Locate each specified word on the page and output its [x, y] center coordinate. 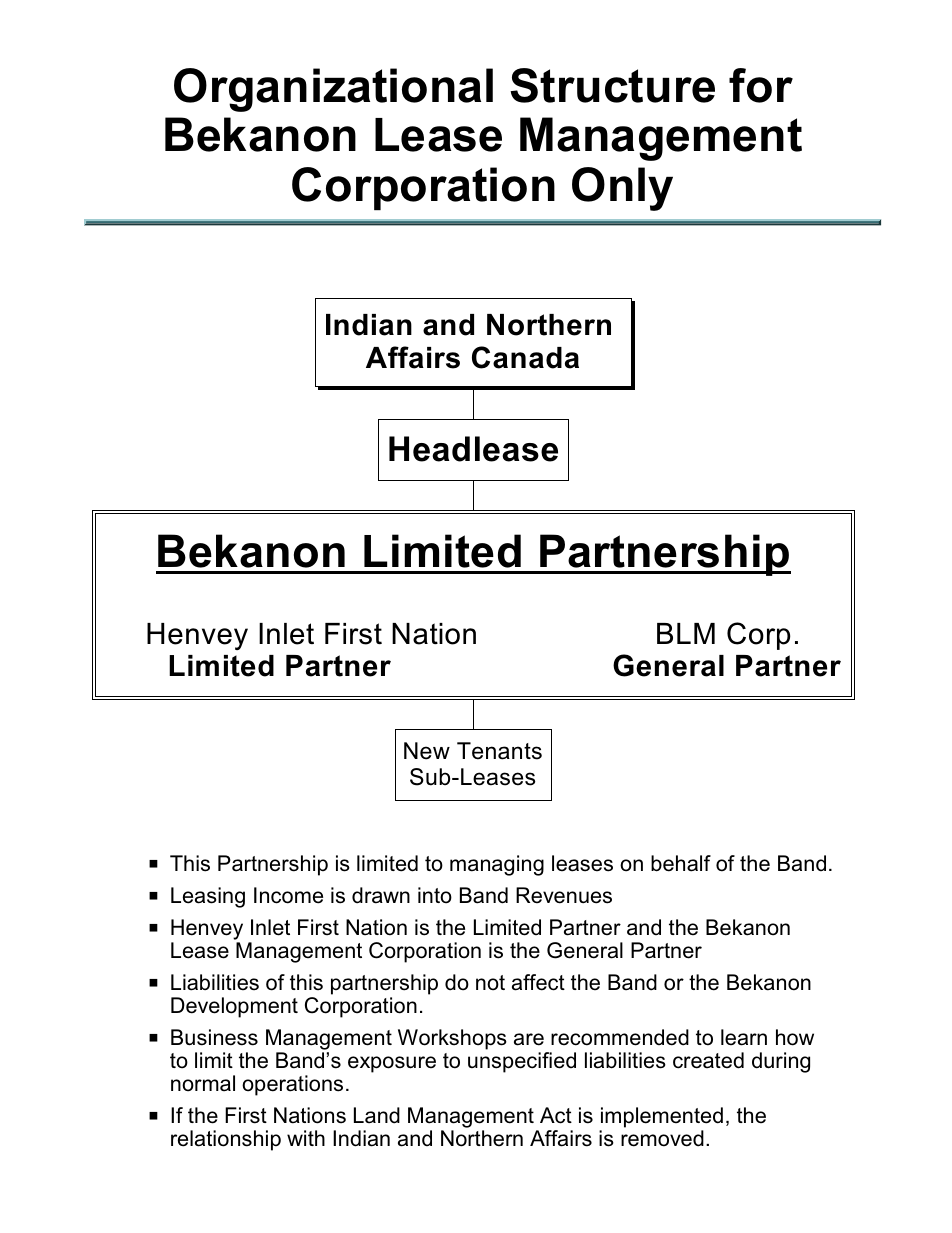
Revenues [564, 895]
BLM [686, 633]
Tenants [499, 751]
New [427, 751]
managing [497, 865]
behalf [681, 863]
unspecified [522, 1062]
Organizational [333, 90]
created [708, 1060]
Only [622, 189]
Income [288, 895]
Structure [612, 85]
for [761, 85]
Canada [525, 357]
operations [292, 1085]
